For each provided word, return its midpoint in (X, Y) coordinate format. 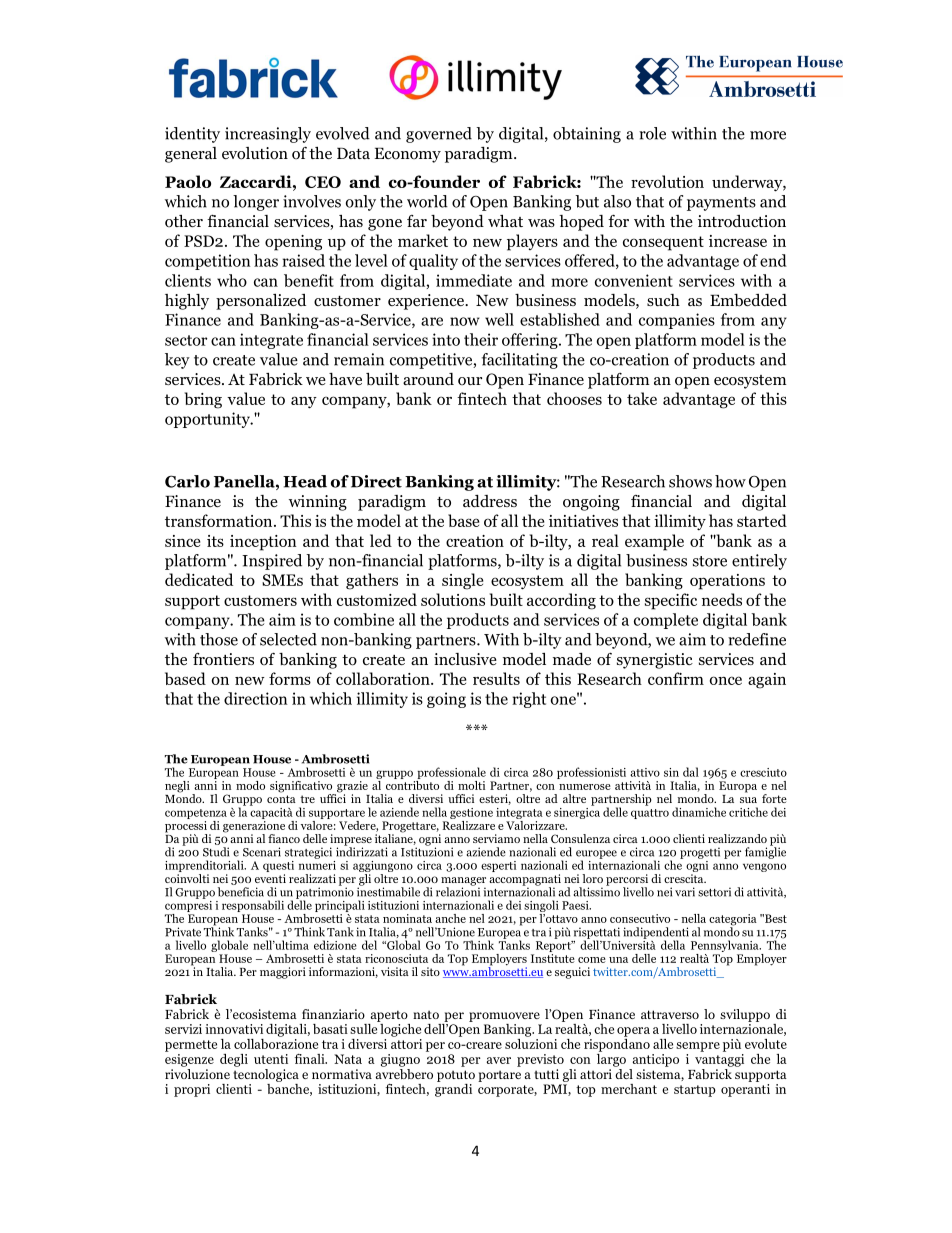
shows (690, 481)
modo (250, 785)
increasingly (268, 135)
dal (691, 772)
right (529, 700)
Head (305, 481)
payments (721, 204)
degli (234, 1060)
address (490, 501)
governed (439, 135)
